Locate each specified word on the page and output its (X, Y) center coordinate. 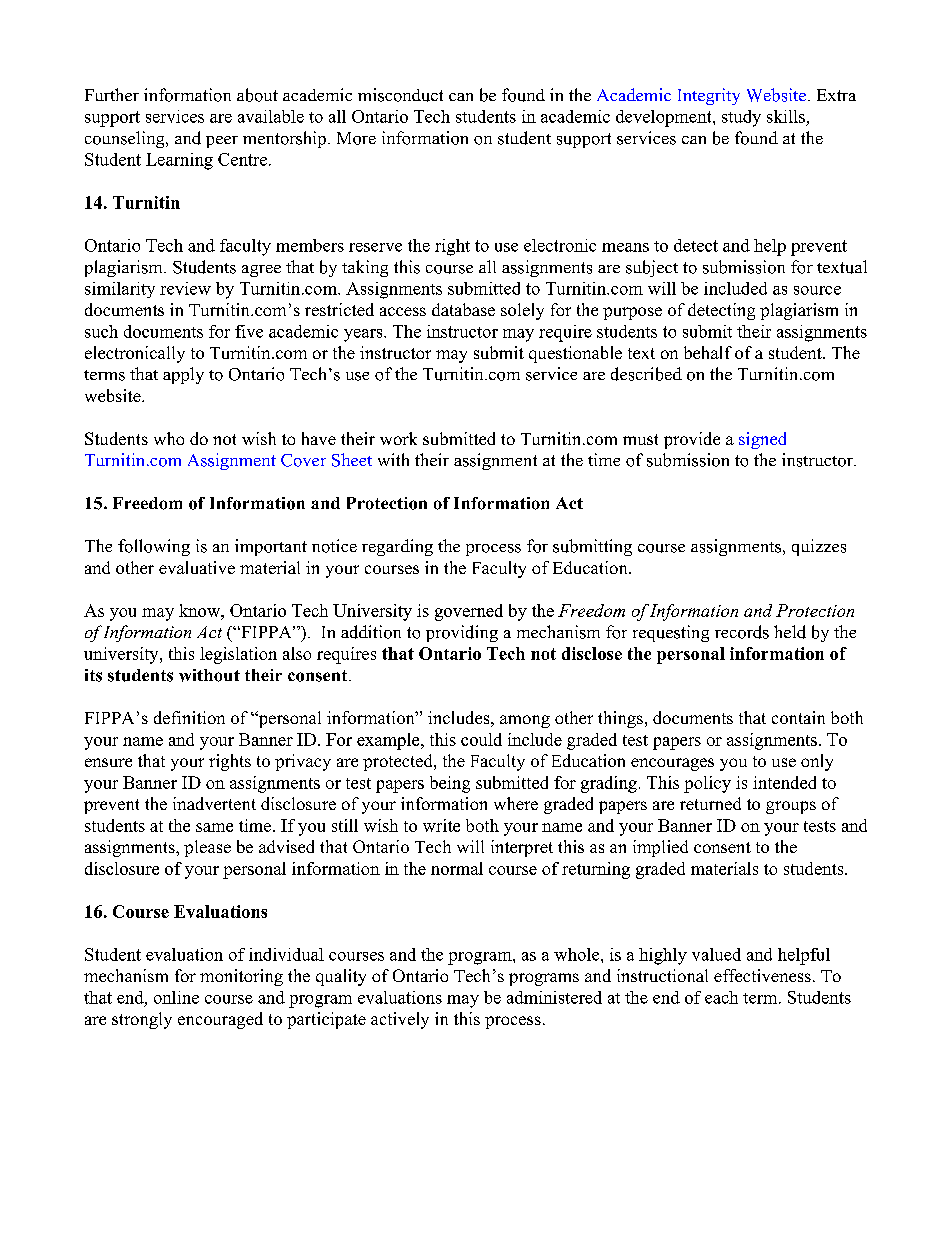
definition (189, 717)
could (481, 739)
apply (183, 375)
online (176, 997)
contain (798, 717)
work (398, 438)
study (741, 118)
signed (762, 440)
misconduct (400, 95)
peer (222, 142)
